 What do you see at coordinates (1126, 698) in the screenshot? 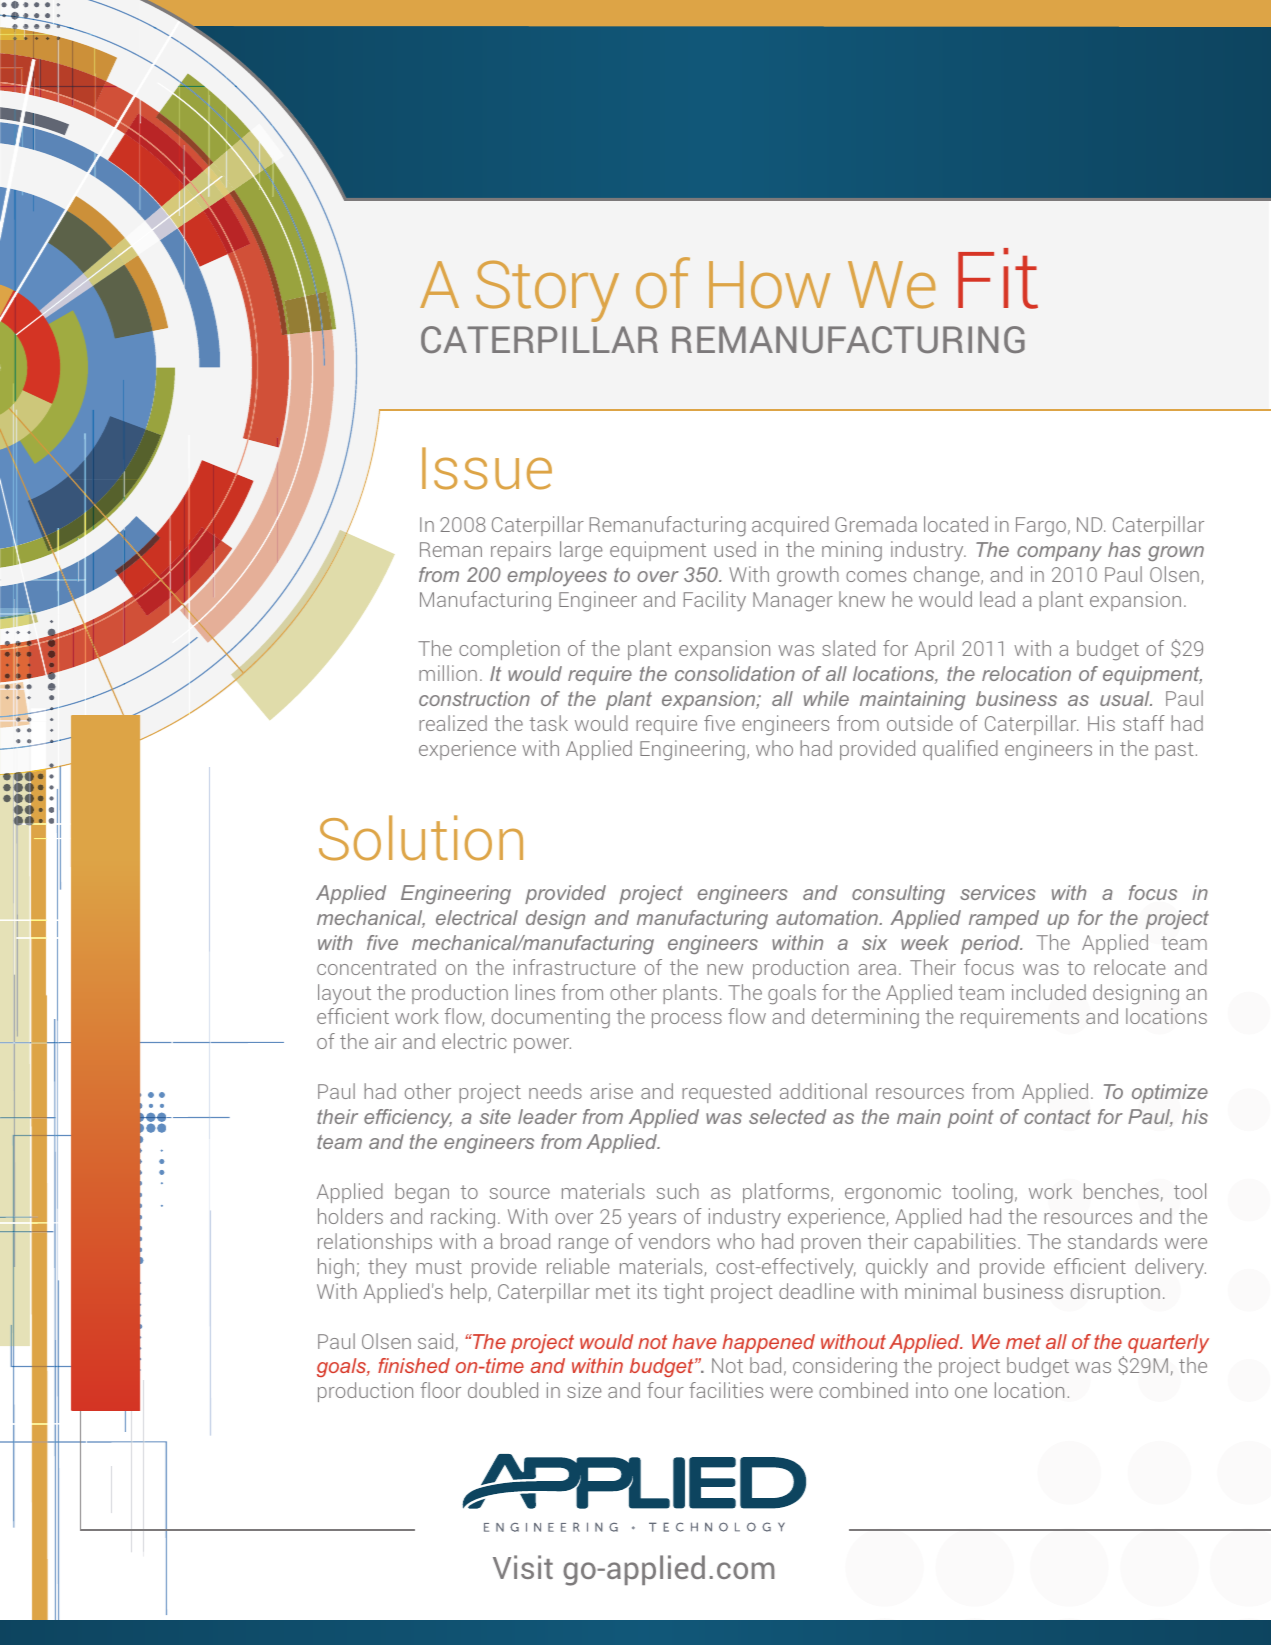
I see `usual` at bounding box center [1126, 698].
